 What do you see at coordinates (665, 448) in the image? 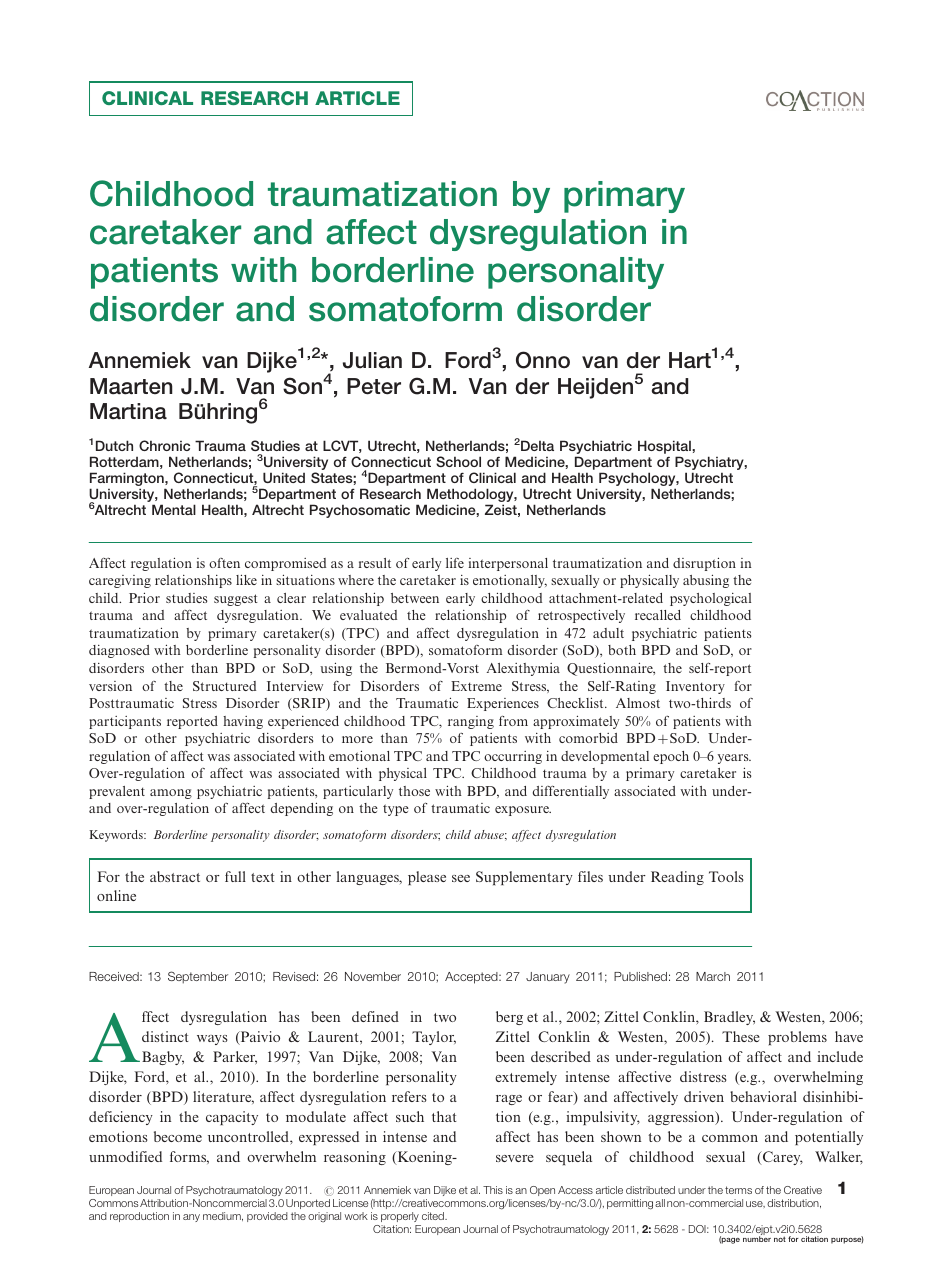
I see `Hospital` at bounding box center [665, 448].
